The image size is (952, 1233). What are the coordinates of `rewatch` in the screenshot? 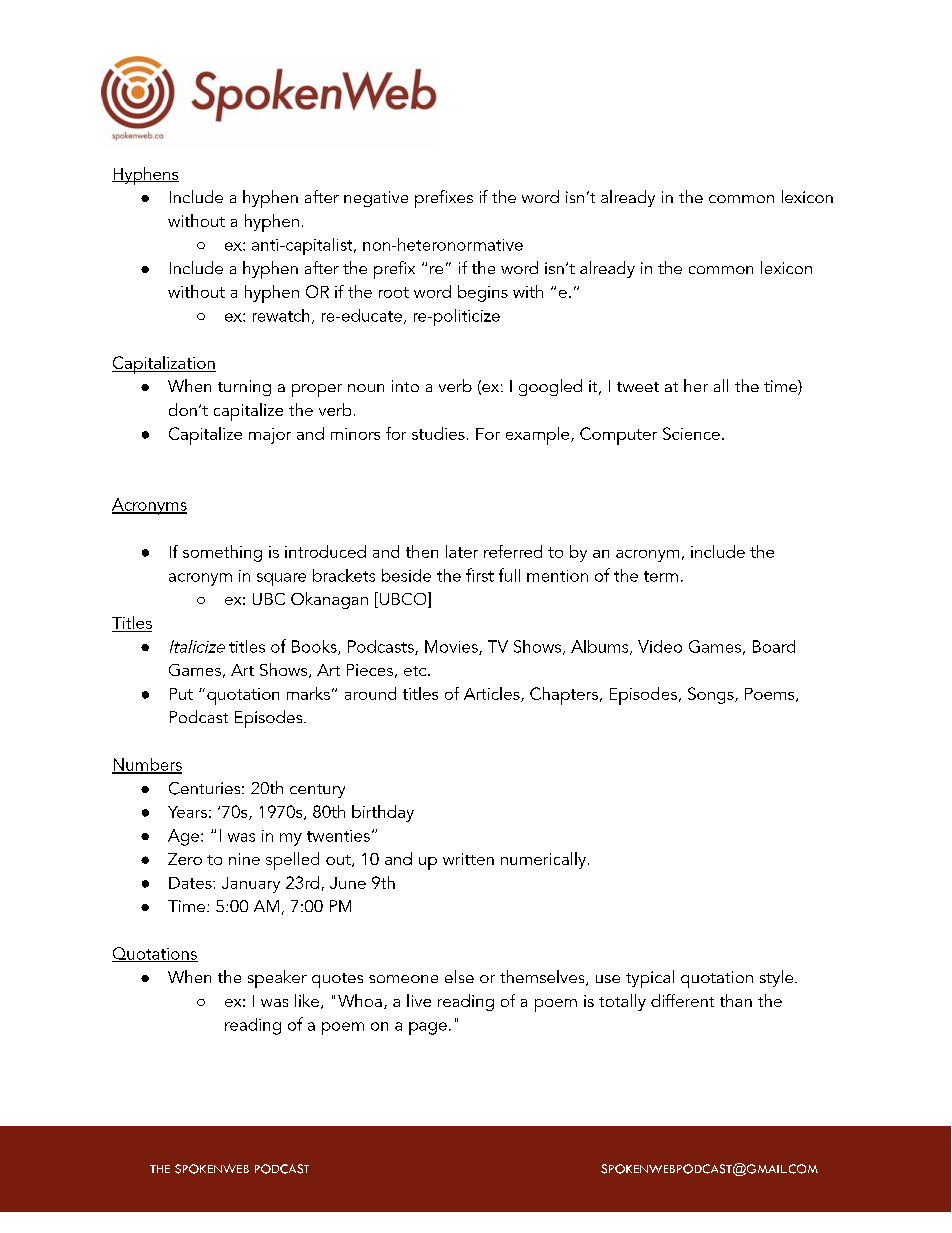 It's located at (281, 315).
